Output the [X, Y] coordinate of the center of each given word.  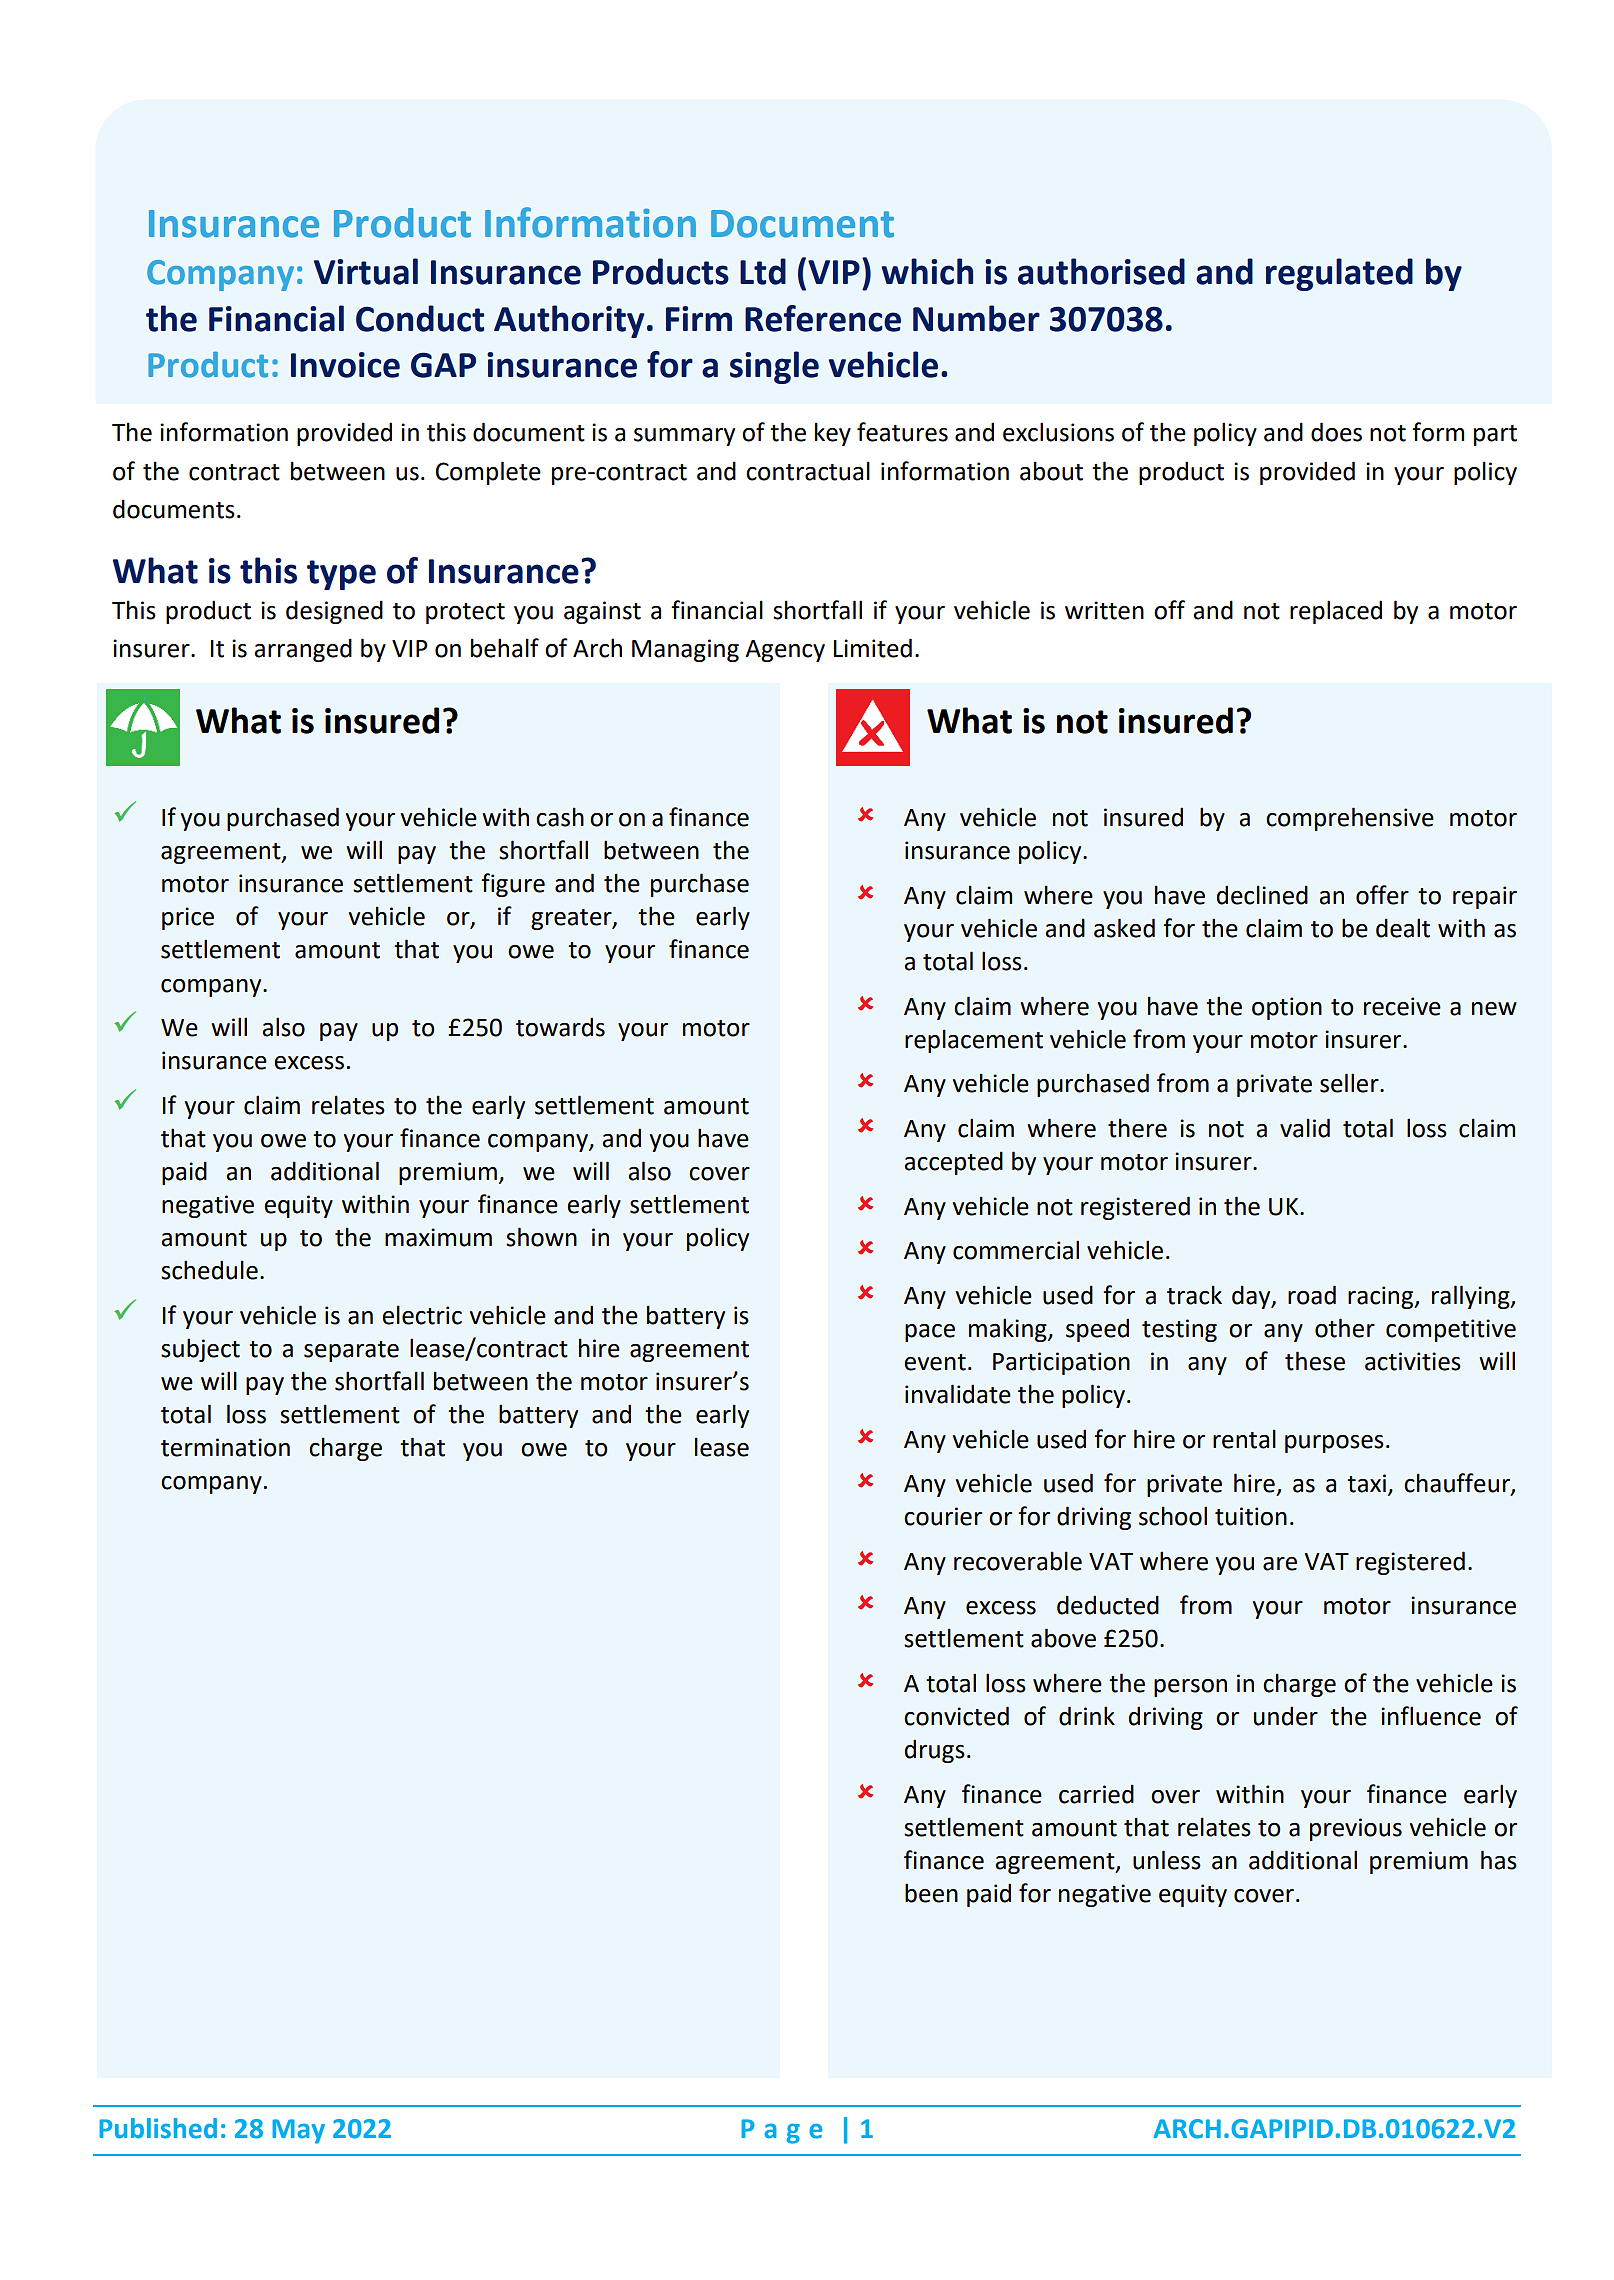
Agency [785, 651]
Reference [823, 318]
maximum [438, 1237]
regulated [1339, 274]
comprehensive [1350, 819]
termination [225, 1447]
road [1312, 1295]
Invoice [345, 365]
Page [781, 2131]
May [298, 2131]
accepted [953, 1163]
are [1280, 1564]
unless [1167, 1860]
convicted [956, 1716]
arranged [303, 650]
